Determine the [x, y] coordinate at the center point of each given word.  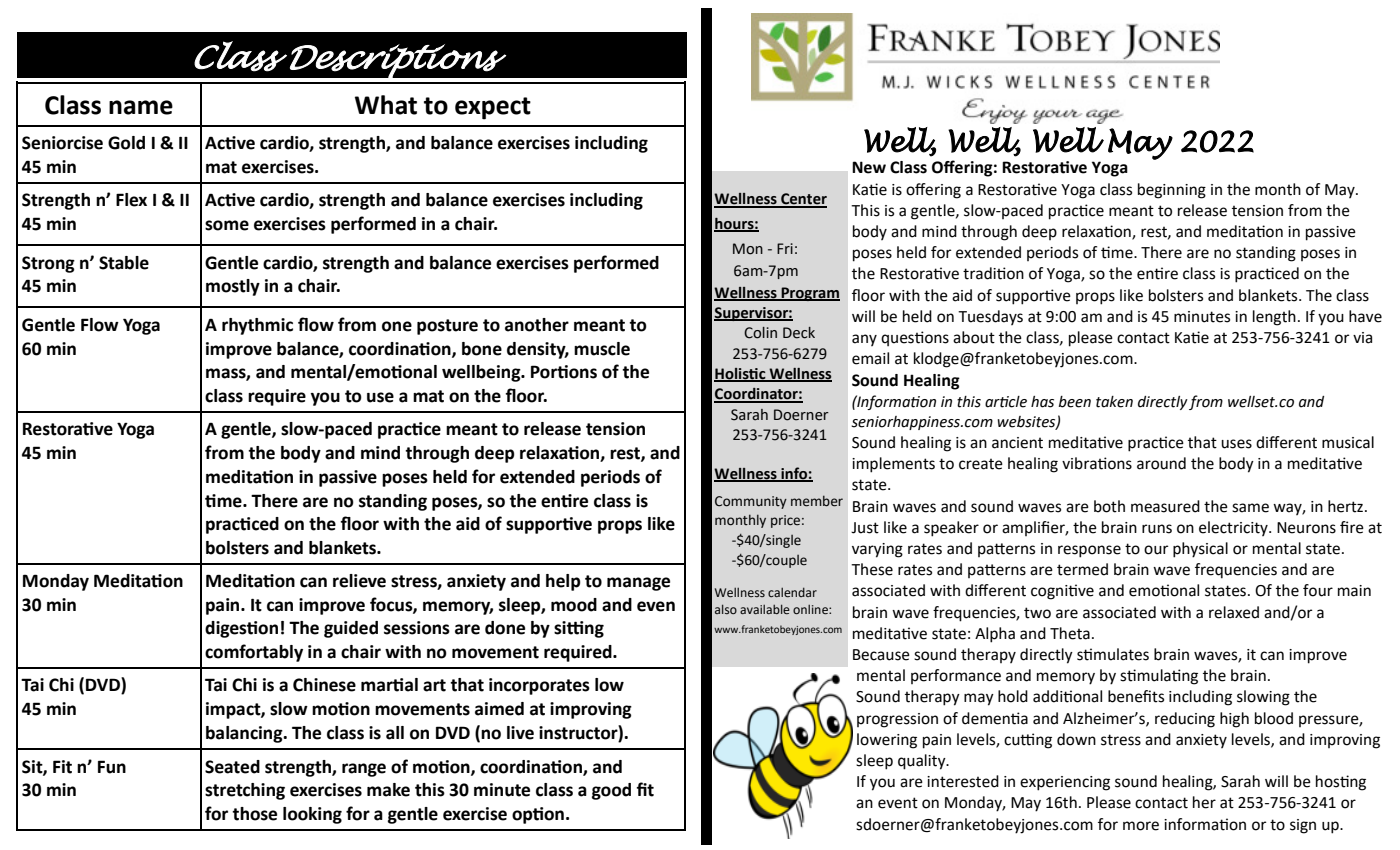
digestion [241, 629]
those [254, 814]
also [726, 609]
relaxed [1234, 612]
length [1274, 318]
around [1161, 463]
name [141, 107]
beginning [1172, 191]
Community [751, 502]
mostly [233, 287]
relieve [359, 581]
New [869, 167]
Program [810, 294]
